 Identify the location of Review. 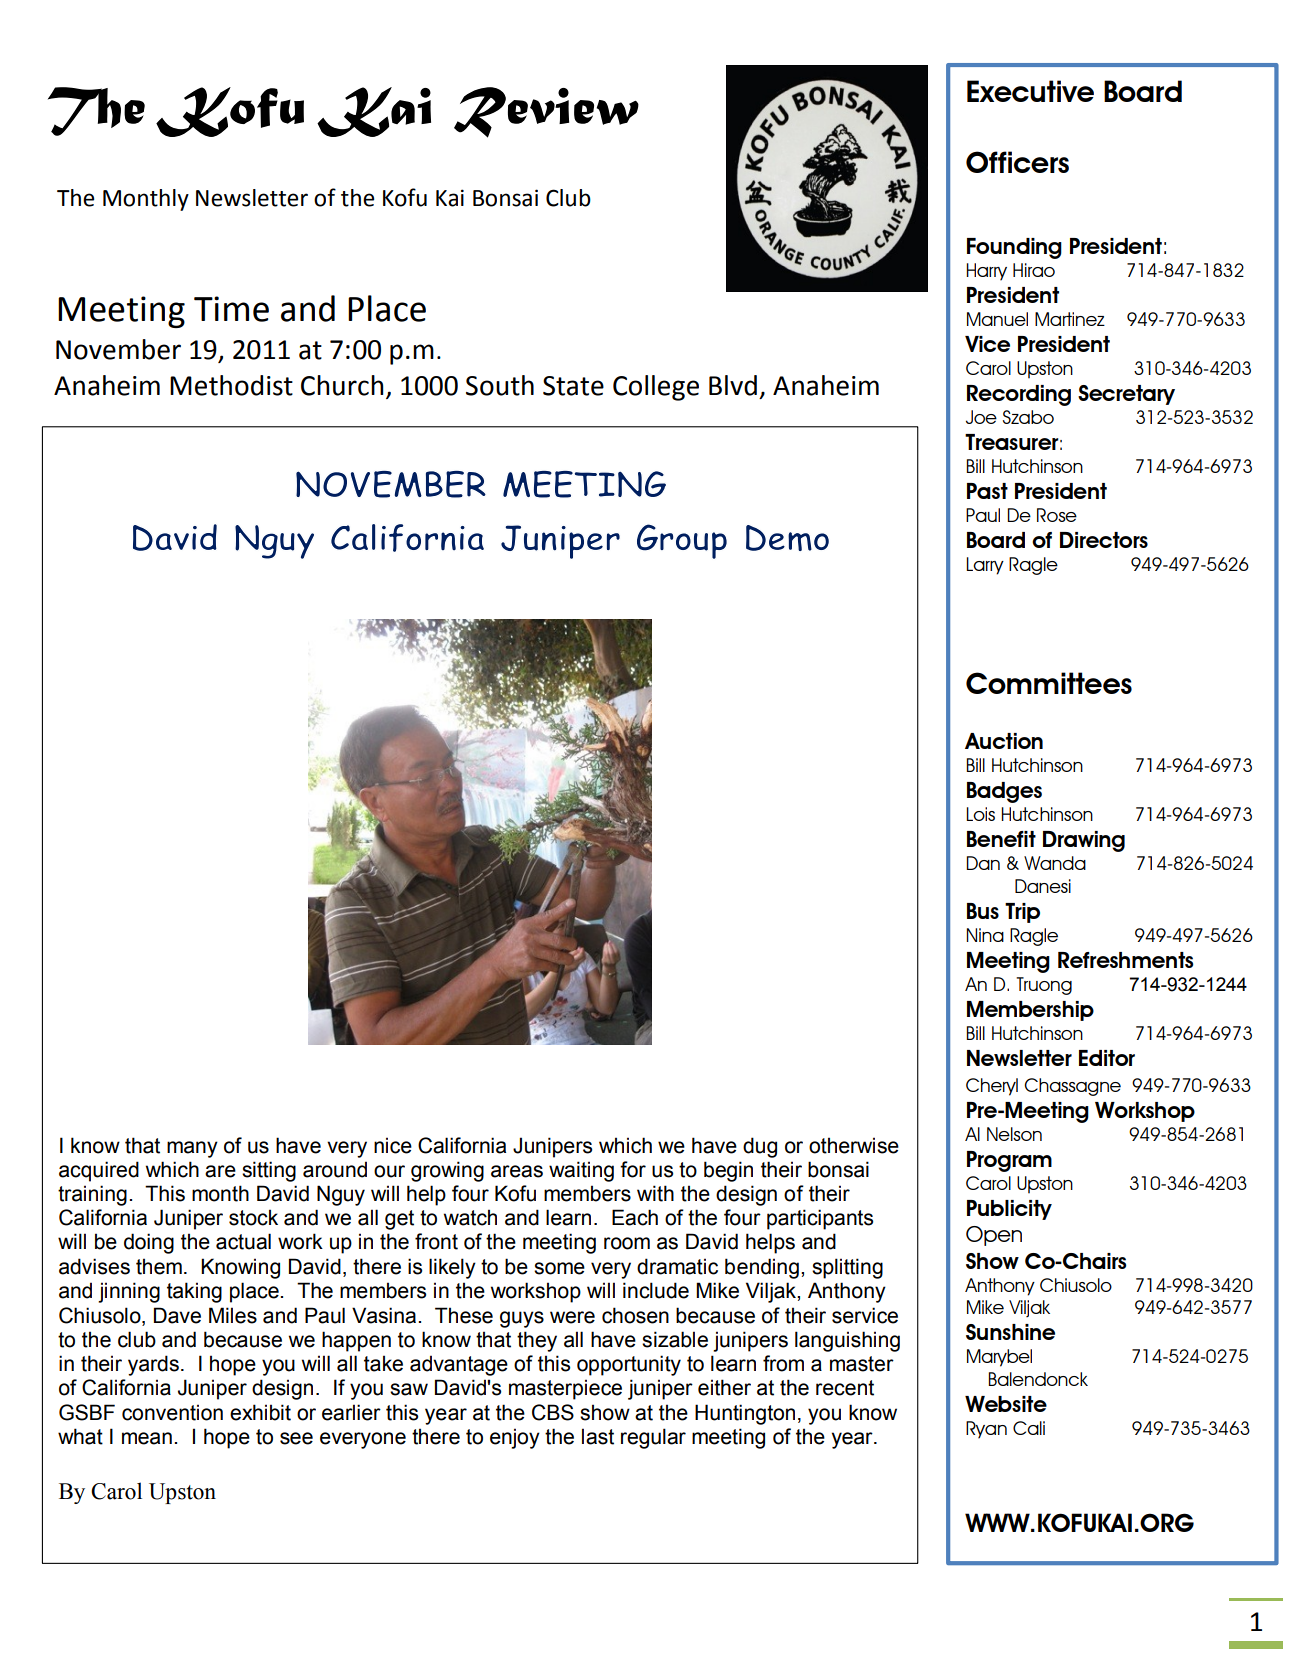
(546, 112).
